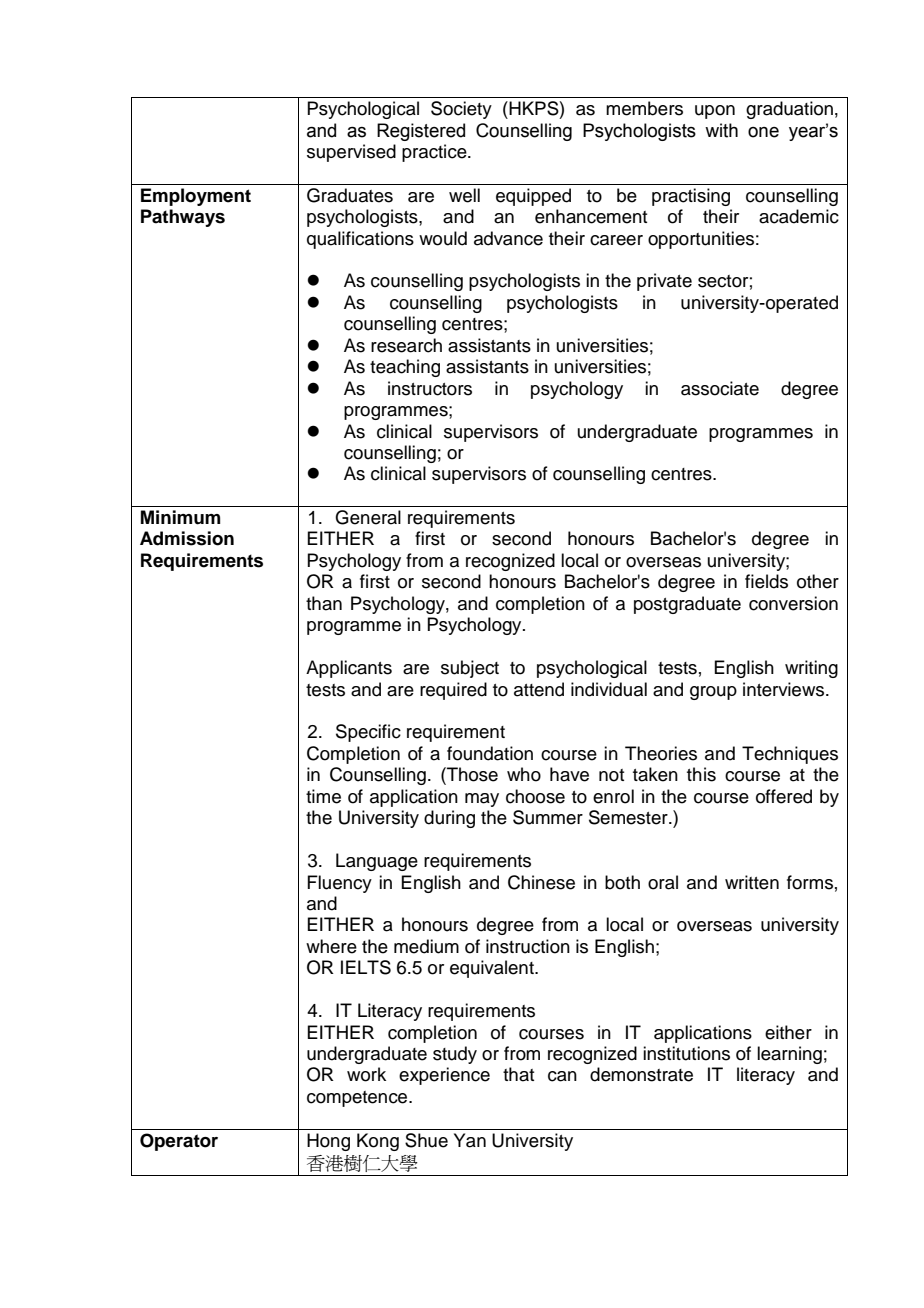 This screenshot has height=1308, width=924. I want to click on teaching, so click(405, 368).
